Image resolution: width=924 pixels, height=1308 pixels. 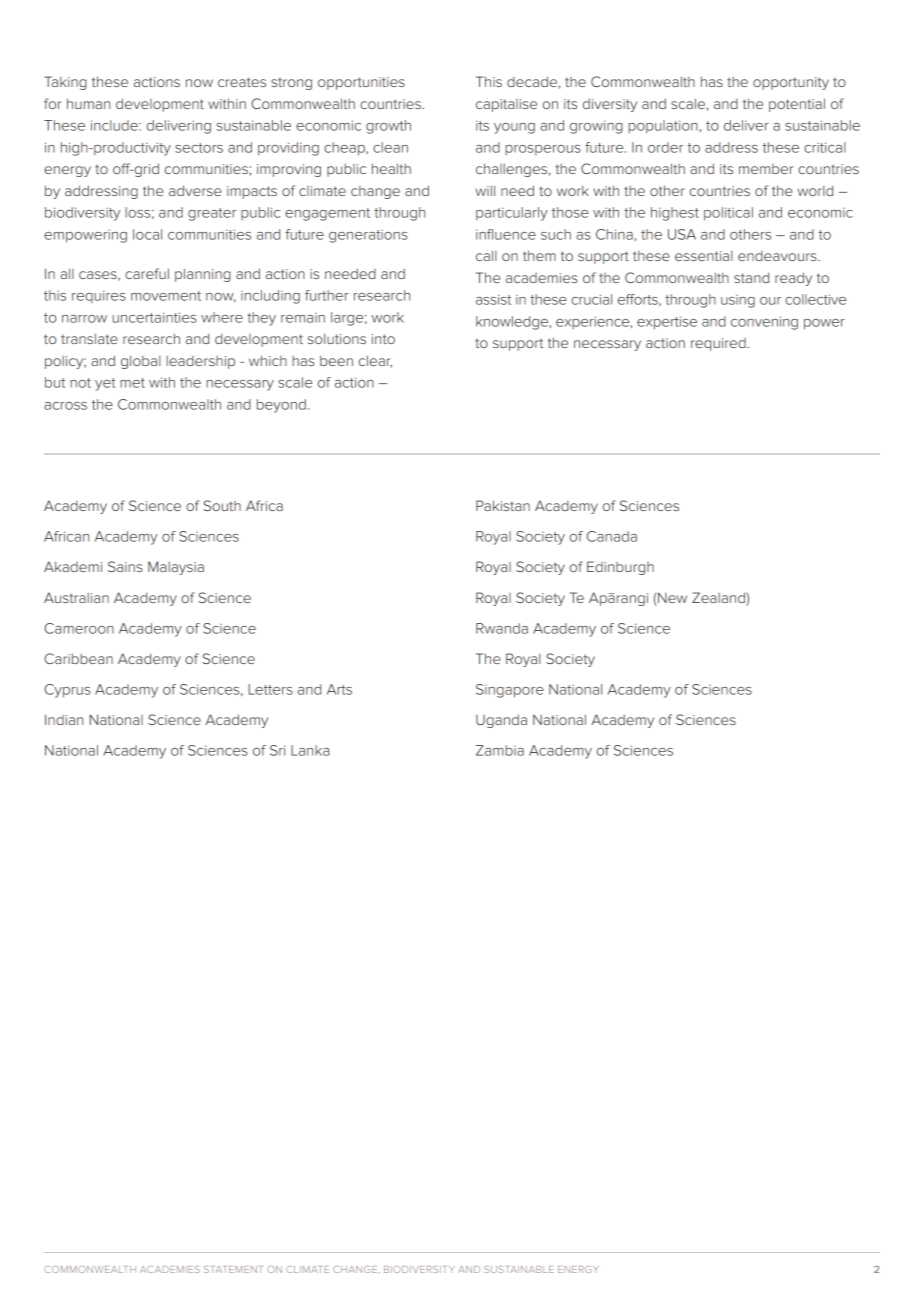 I want to click on Pakistan, so click(x=503, y=505).
